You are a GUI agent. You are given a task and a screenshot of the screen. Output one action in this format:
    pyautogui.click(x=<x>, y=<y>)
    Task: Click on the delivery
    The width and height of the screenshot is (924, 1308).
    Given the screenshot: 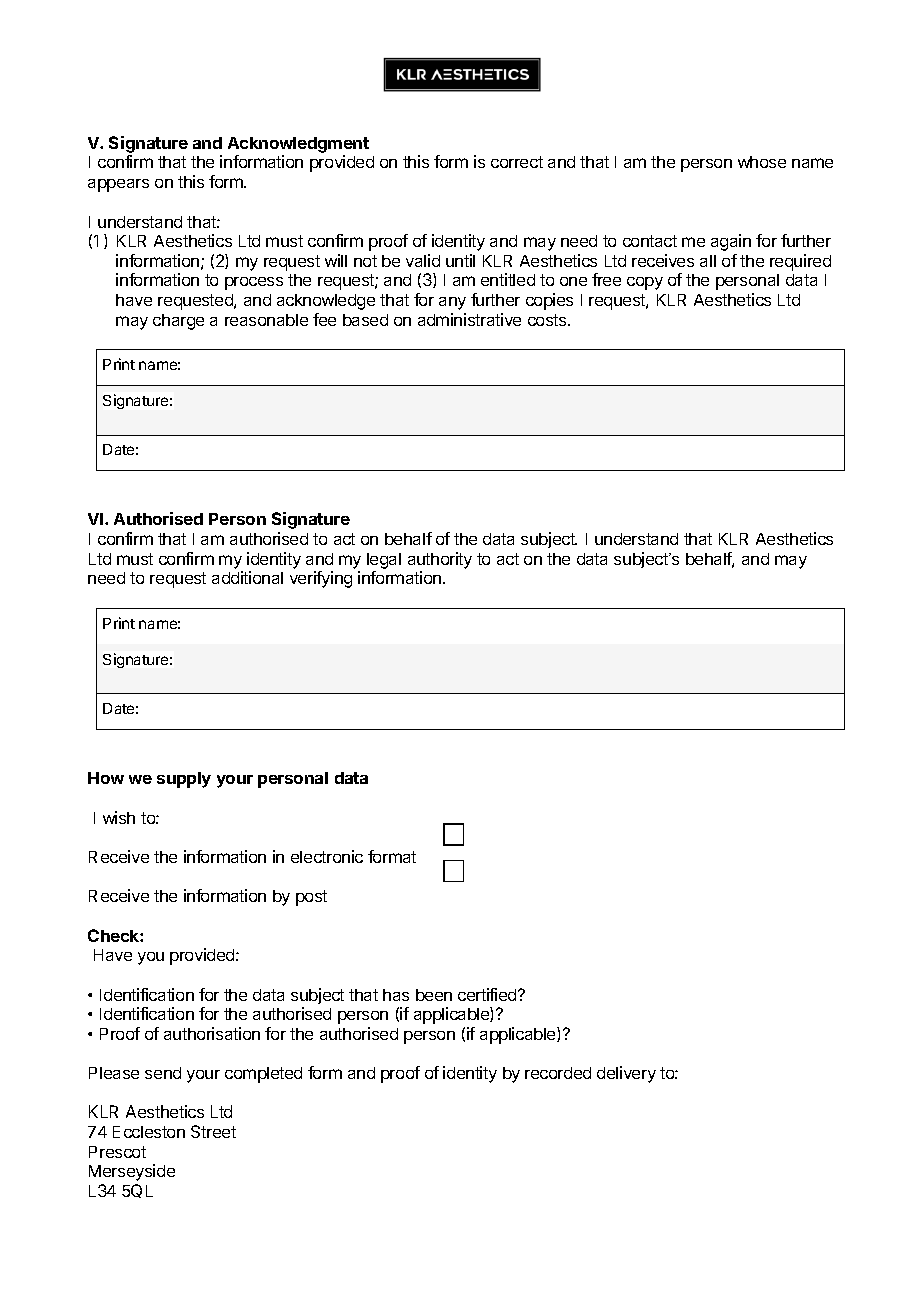 What is the action you would take?
    pyautogui.click(x=626, y=1074)
